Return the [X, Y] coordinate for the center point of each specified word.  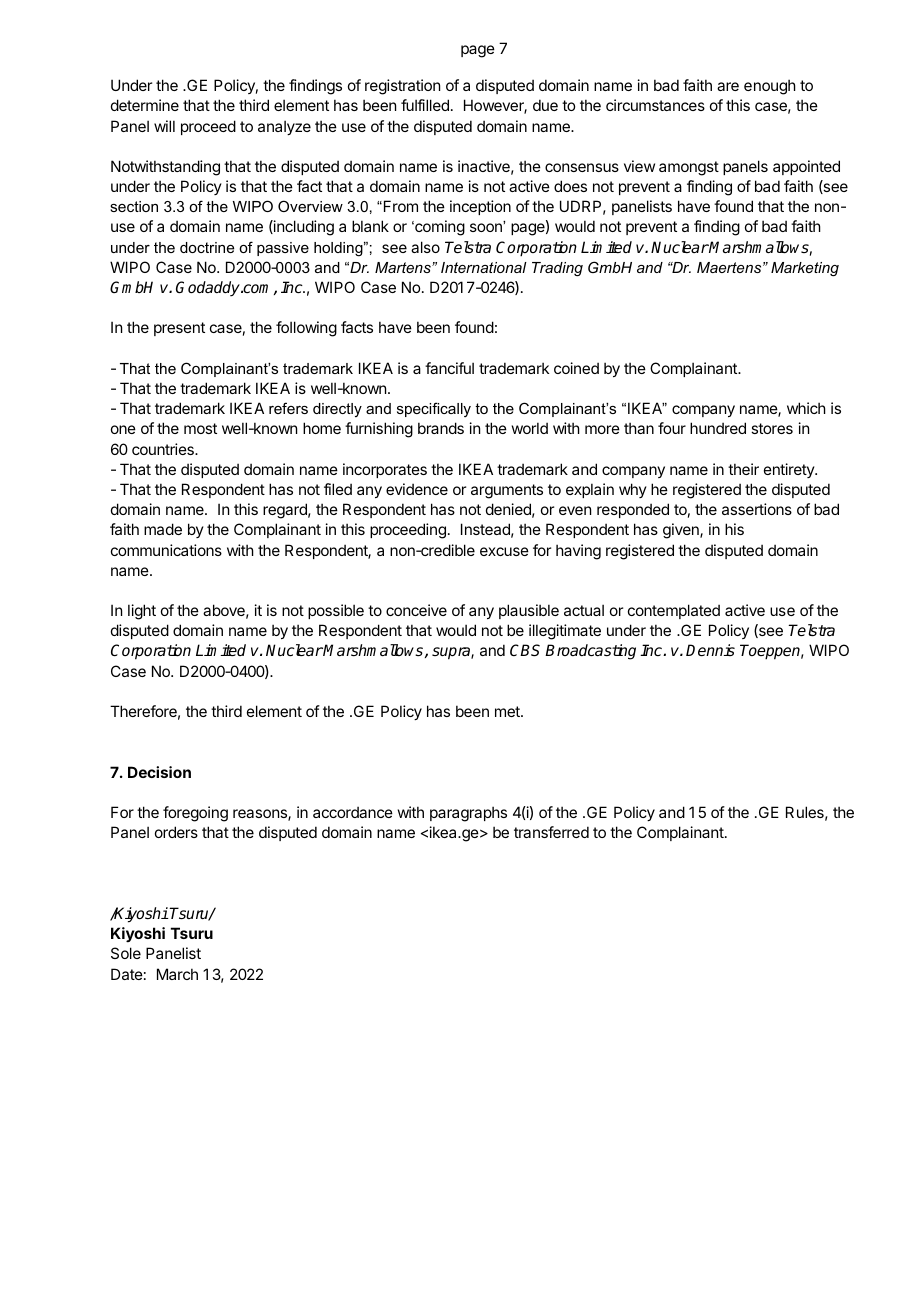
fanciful [449, 368]
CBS [525, 650]
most [200, 428]
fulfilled [425, 105]
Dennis [710, 650]
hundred [718, 428]
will [164, 126]
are [728, 86]
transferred [551, 832]
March [177, 974]
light [142, 612]
